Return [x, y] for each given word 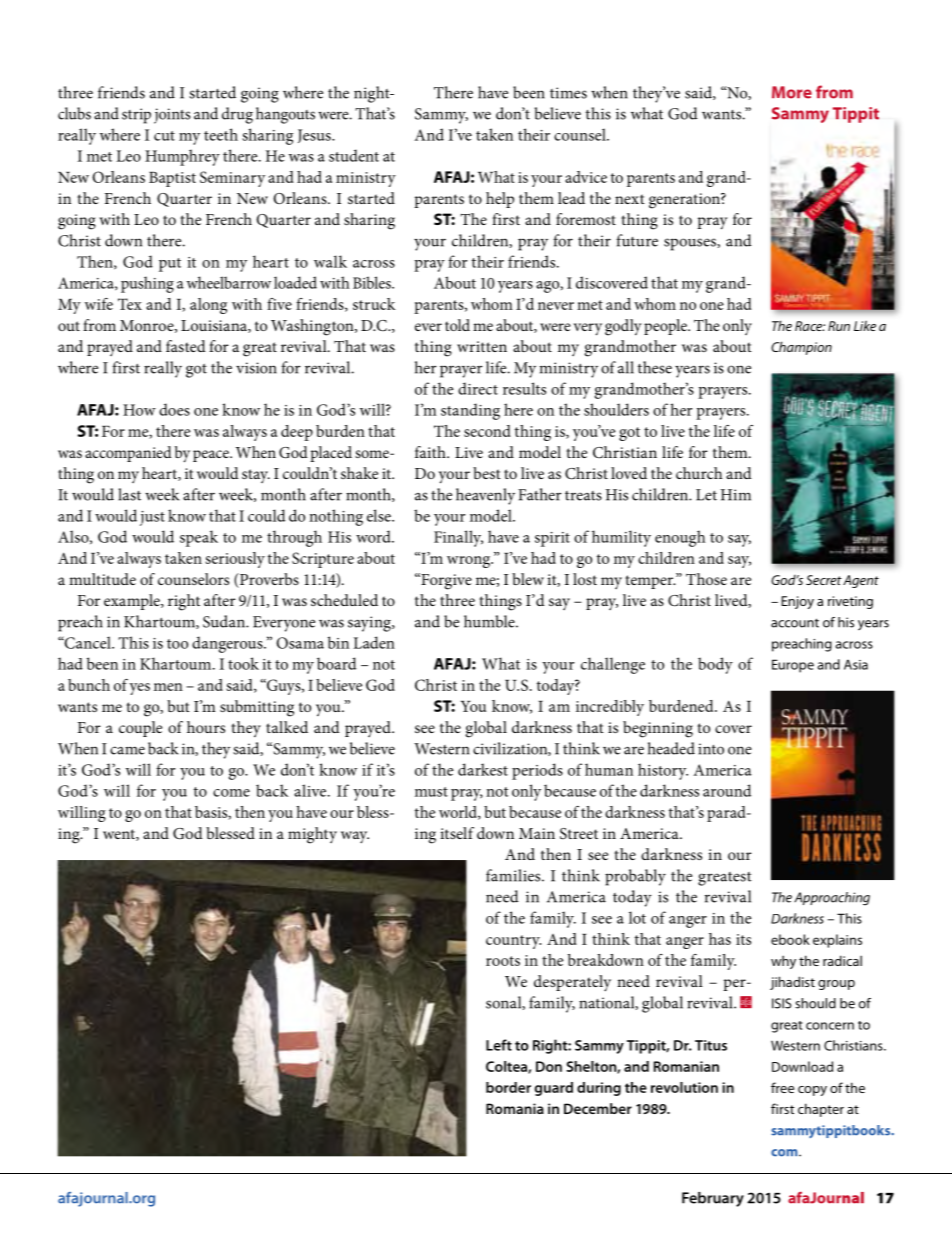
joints [172, 116]
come [231, 793]
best [487, 473]
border [508, 1087]
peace [212, 456]
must [431, 792]
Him [736, 495]
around [727, 790]
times [568, 93]
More [792, 92]
